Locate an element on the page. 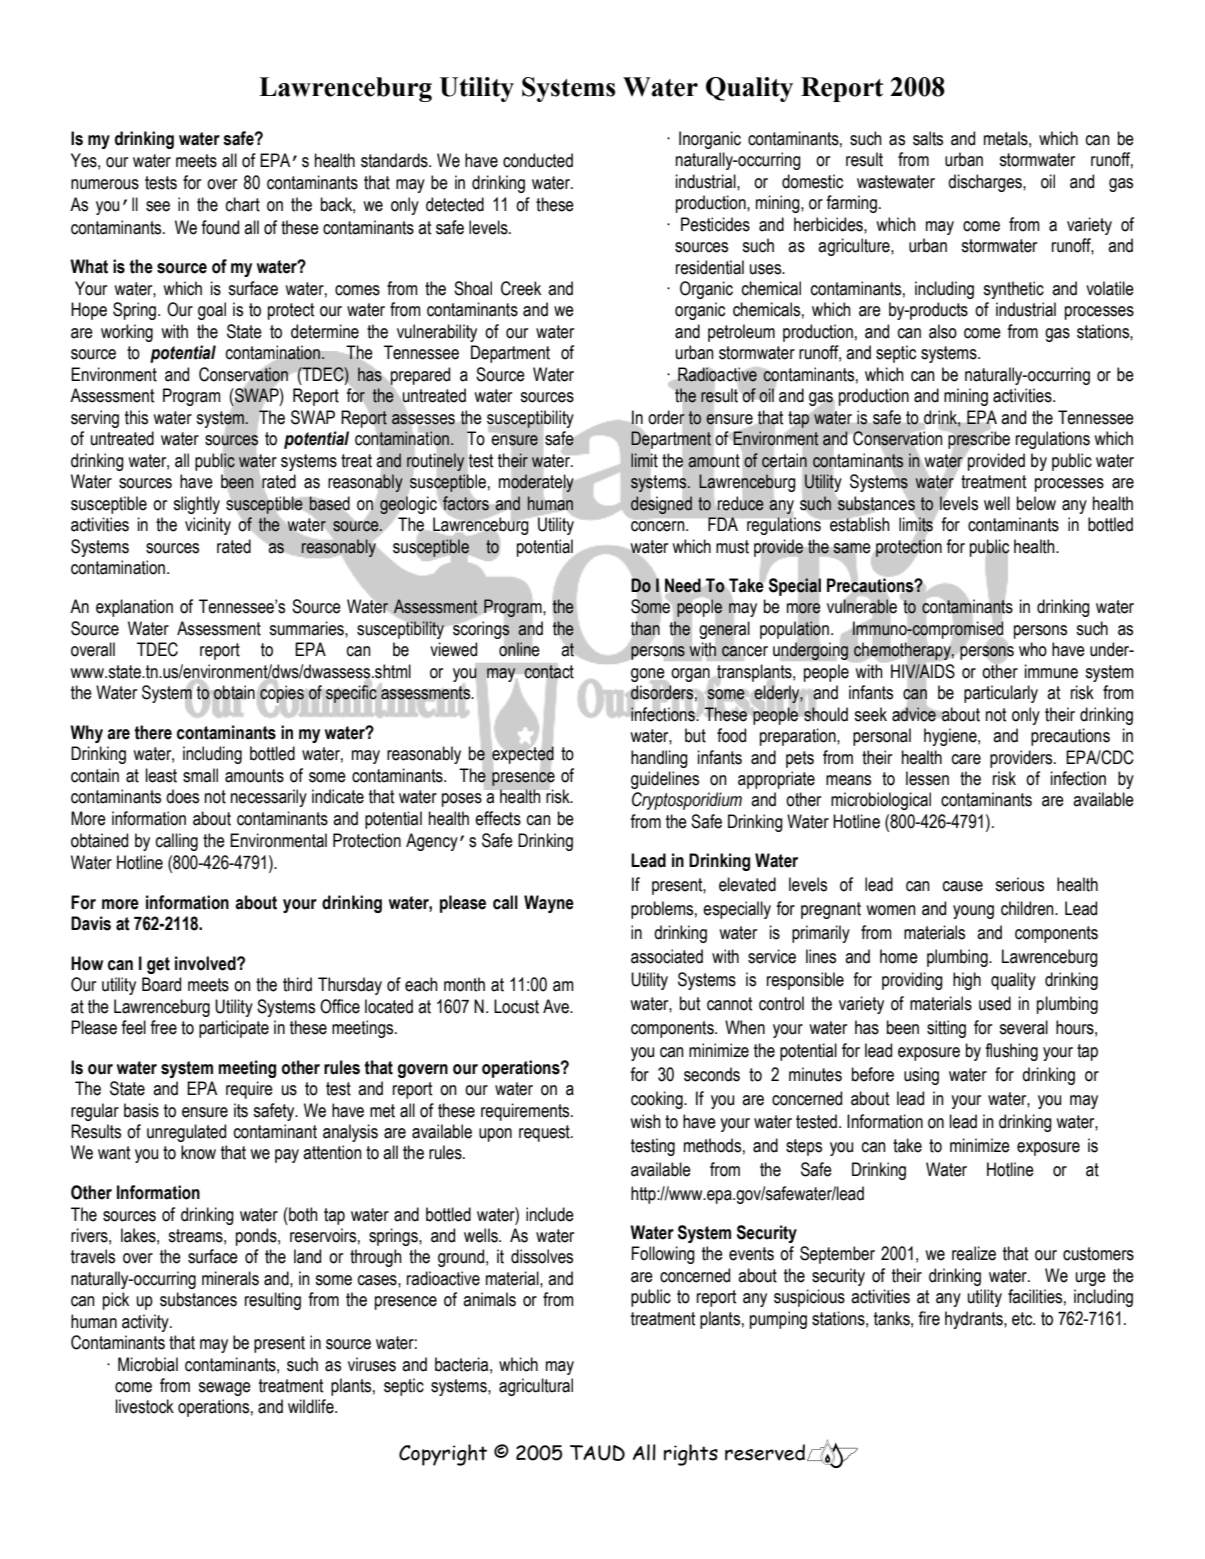 This page has width=1205, height=1559. chart is located at coordinates (243, 204).
